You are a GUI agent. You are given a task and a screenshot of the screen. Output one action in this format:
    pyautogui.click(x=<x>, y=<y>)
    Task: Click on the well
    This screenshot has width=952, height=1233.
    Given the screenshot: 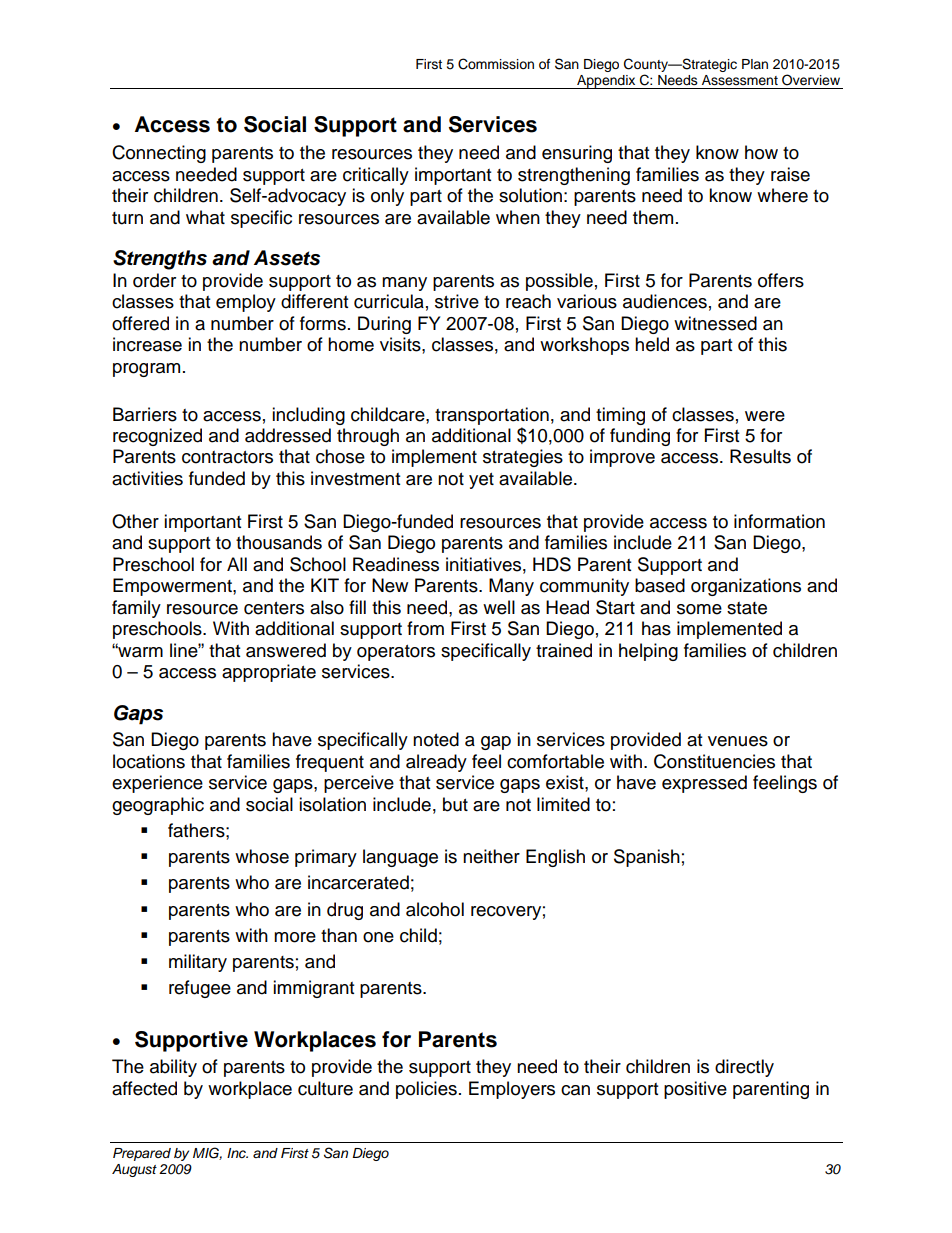 What is the action you would take?
    pyautogui.click(x=499, y=607)
